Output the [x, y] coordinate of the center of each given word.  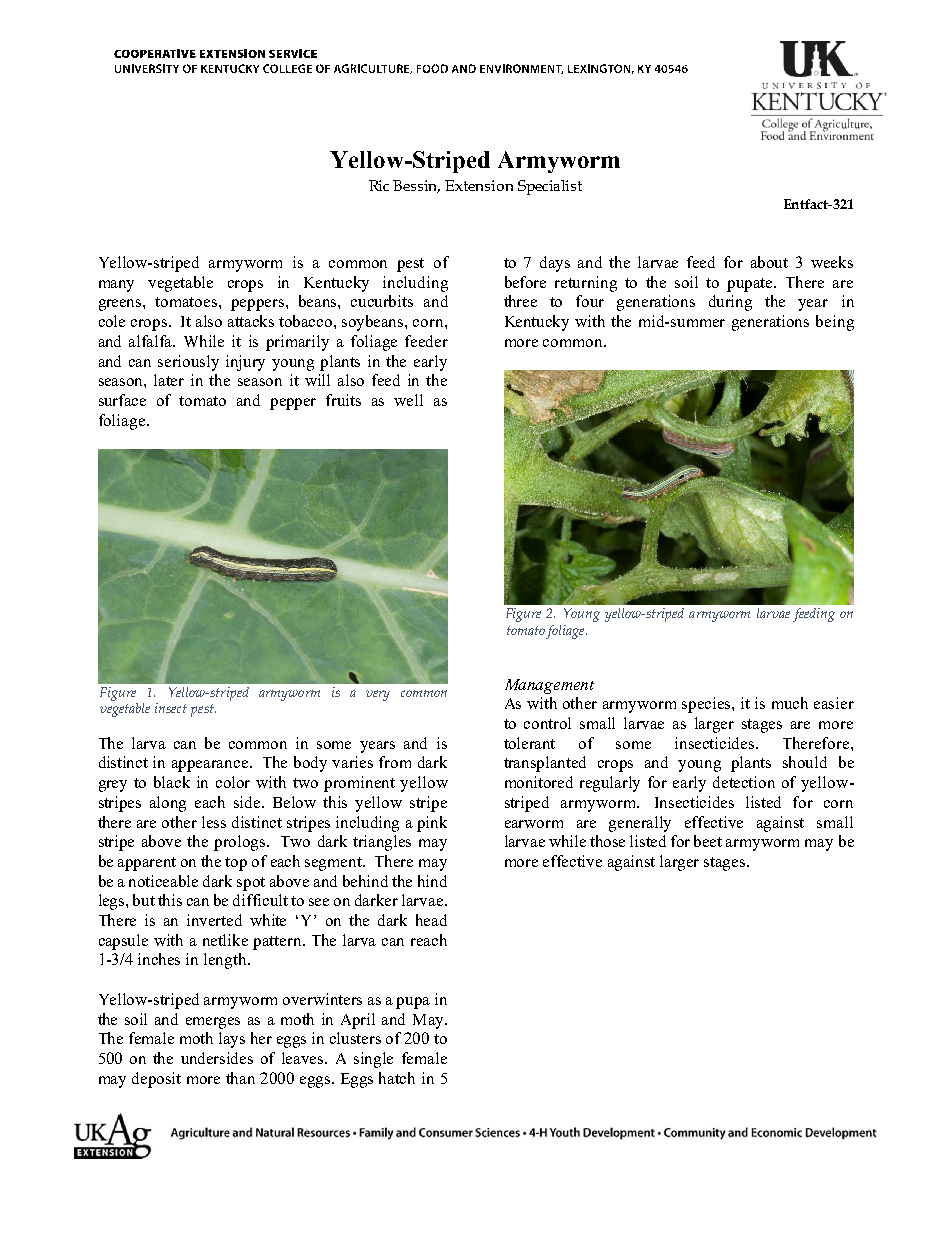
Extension [479, 185]
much [790, 703]
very [378, 695]
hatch [397, 1078]
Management [549, 686]
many [116, 286]
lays [232, 1040]
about [769, 262]
